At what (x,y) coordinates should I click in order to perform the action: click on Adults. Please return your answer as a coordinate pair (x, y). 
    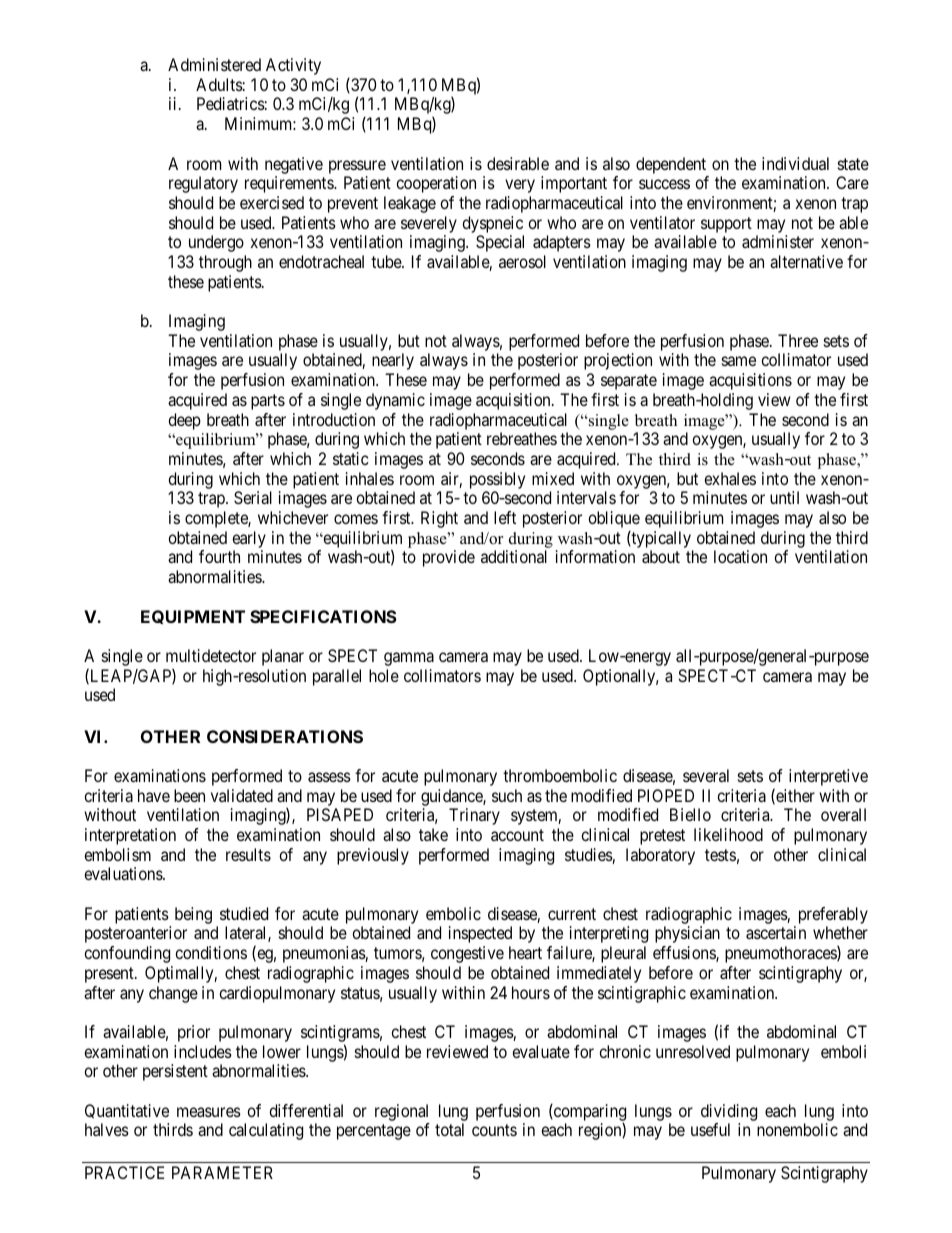
    Looking at the image, I should click on (219, 84).
